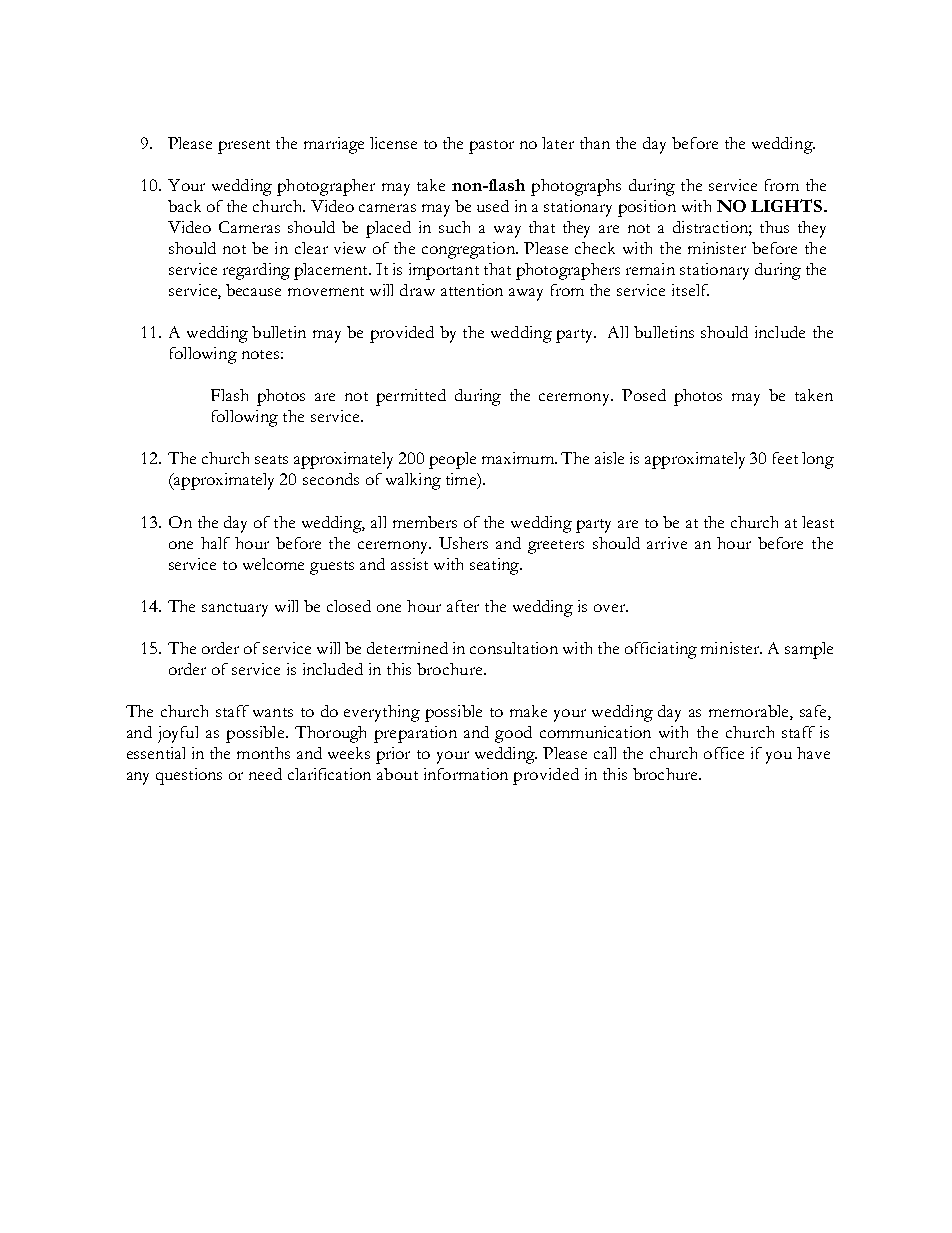 The width and height of the page is (952, 1233). I want to click on present, so click(244, 147).
